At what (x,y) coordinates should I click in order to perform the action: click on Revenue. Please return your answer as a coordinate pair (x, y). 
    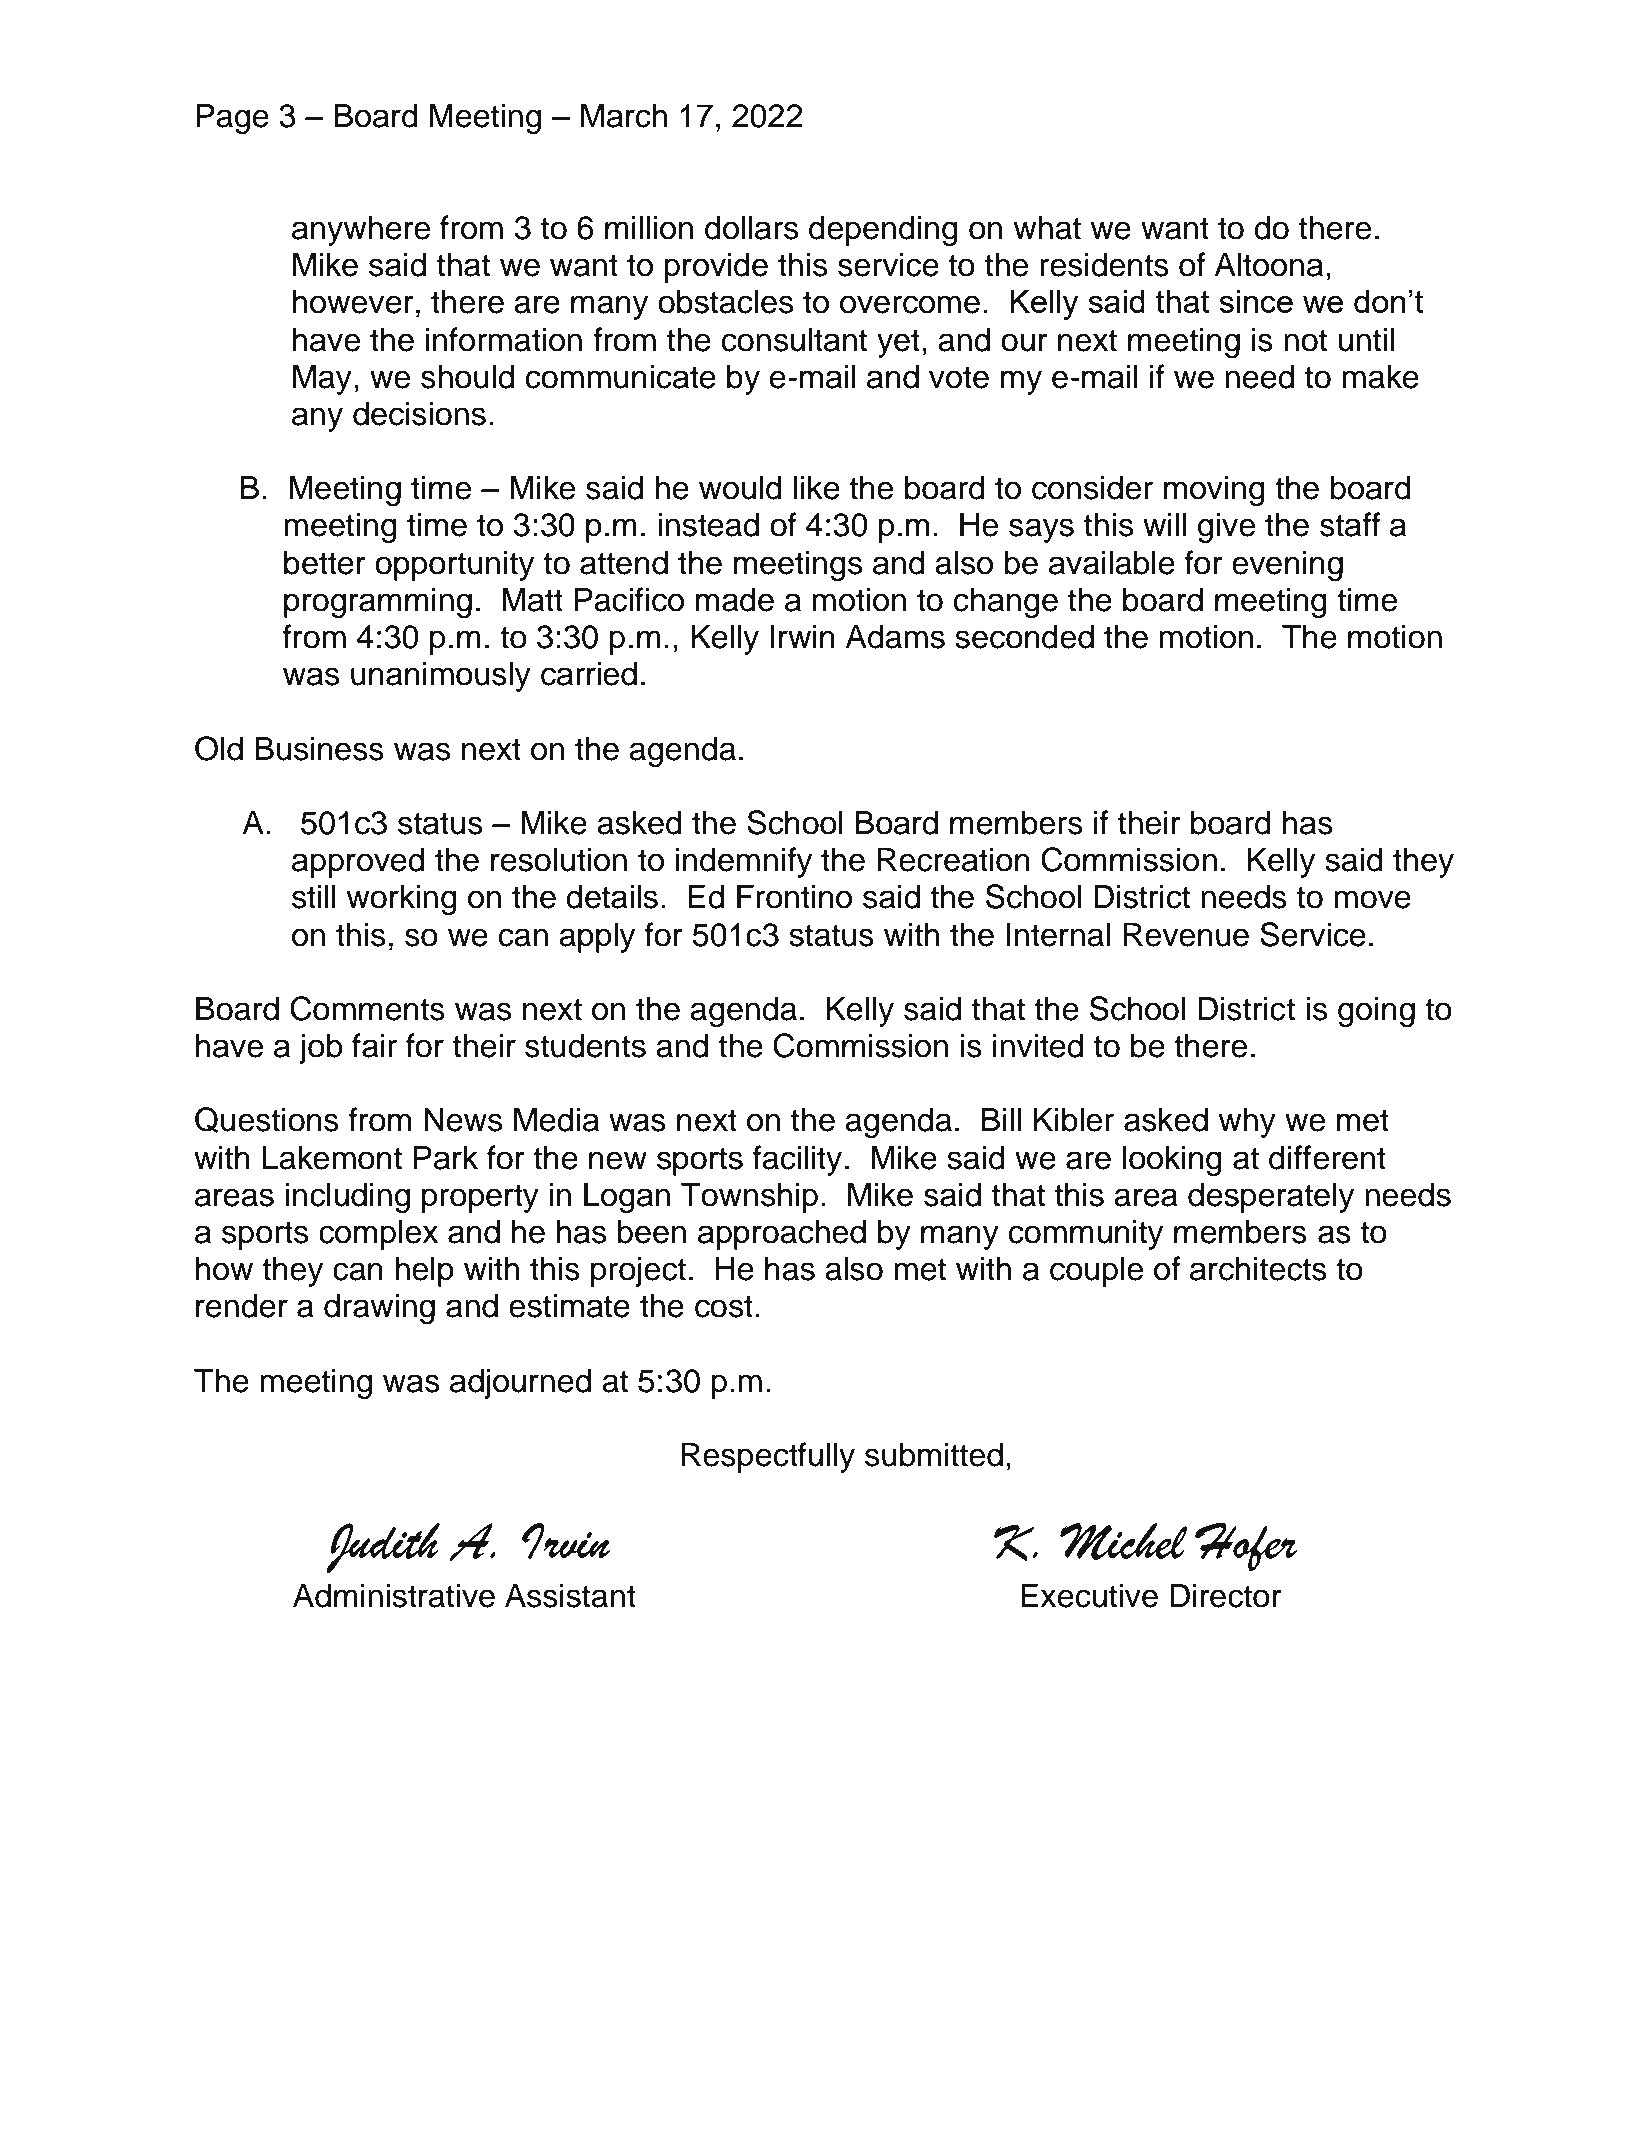
    Looking at the image, I should click on (1186, 934).
